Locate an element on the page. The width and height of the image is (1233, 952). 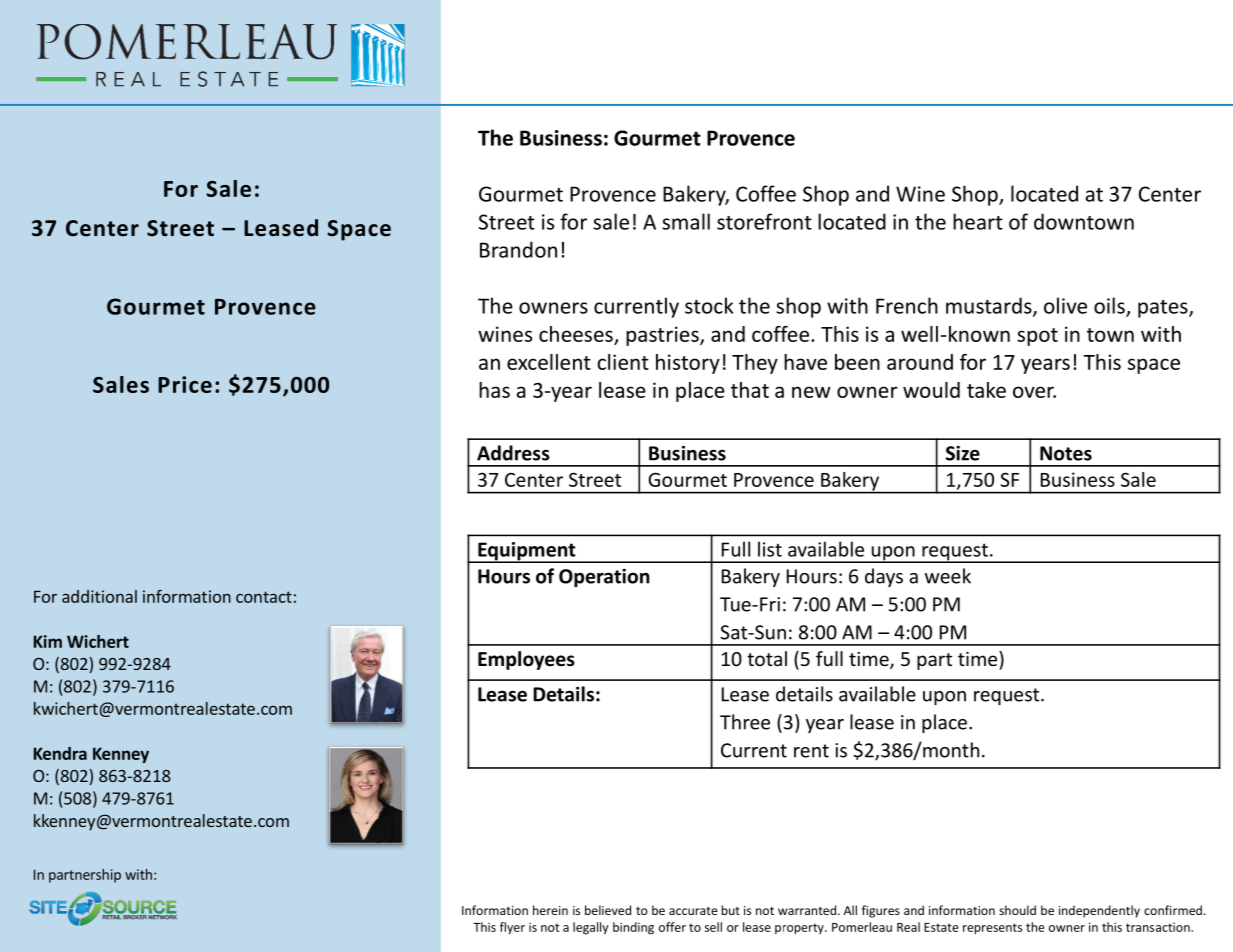
total is located at coordinates (767, 658).
